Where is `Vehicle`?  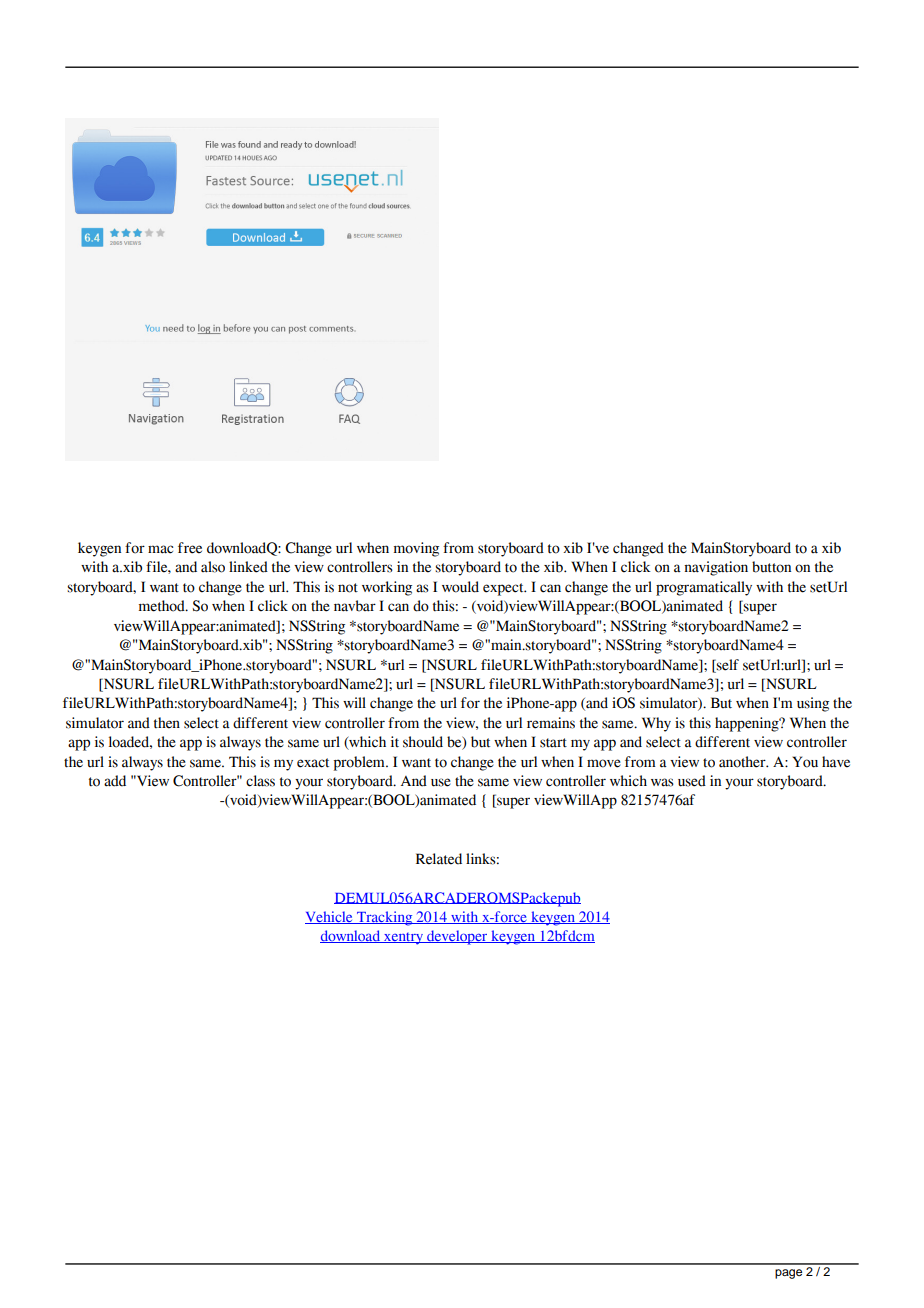 Vehicle is located at coordinates (330, 917).
